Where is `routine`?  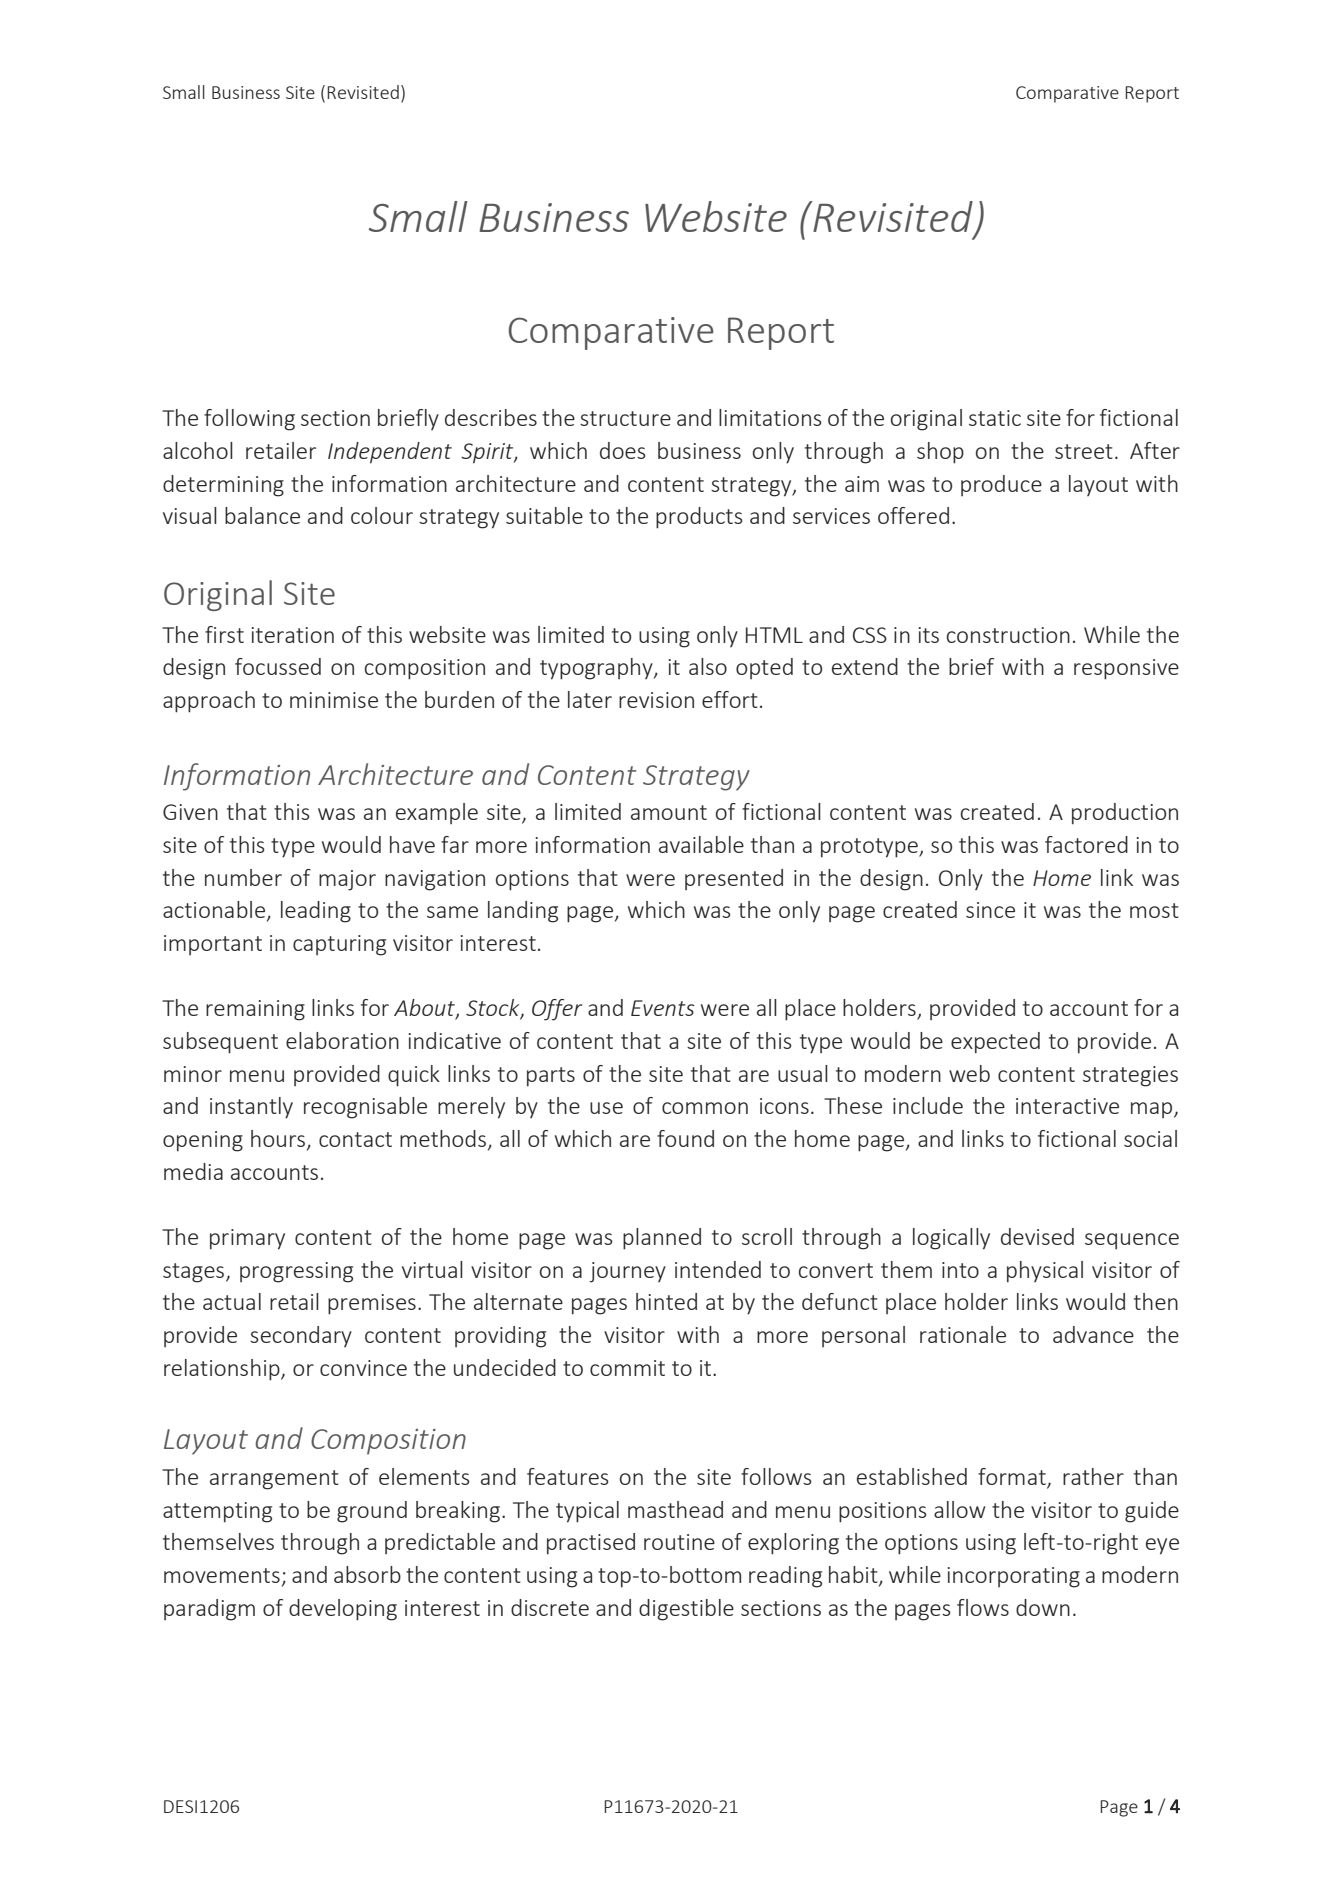 routine is located at coordinates (679, 1542).
